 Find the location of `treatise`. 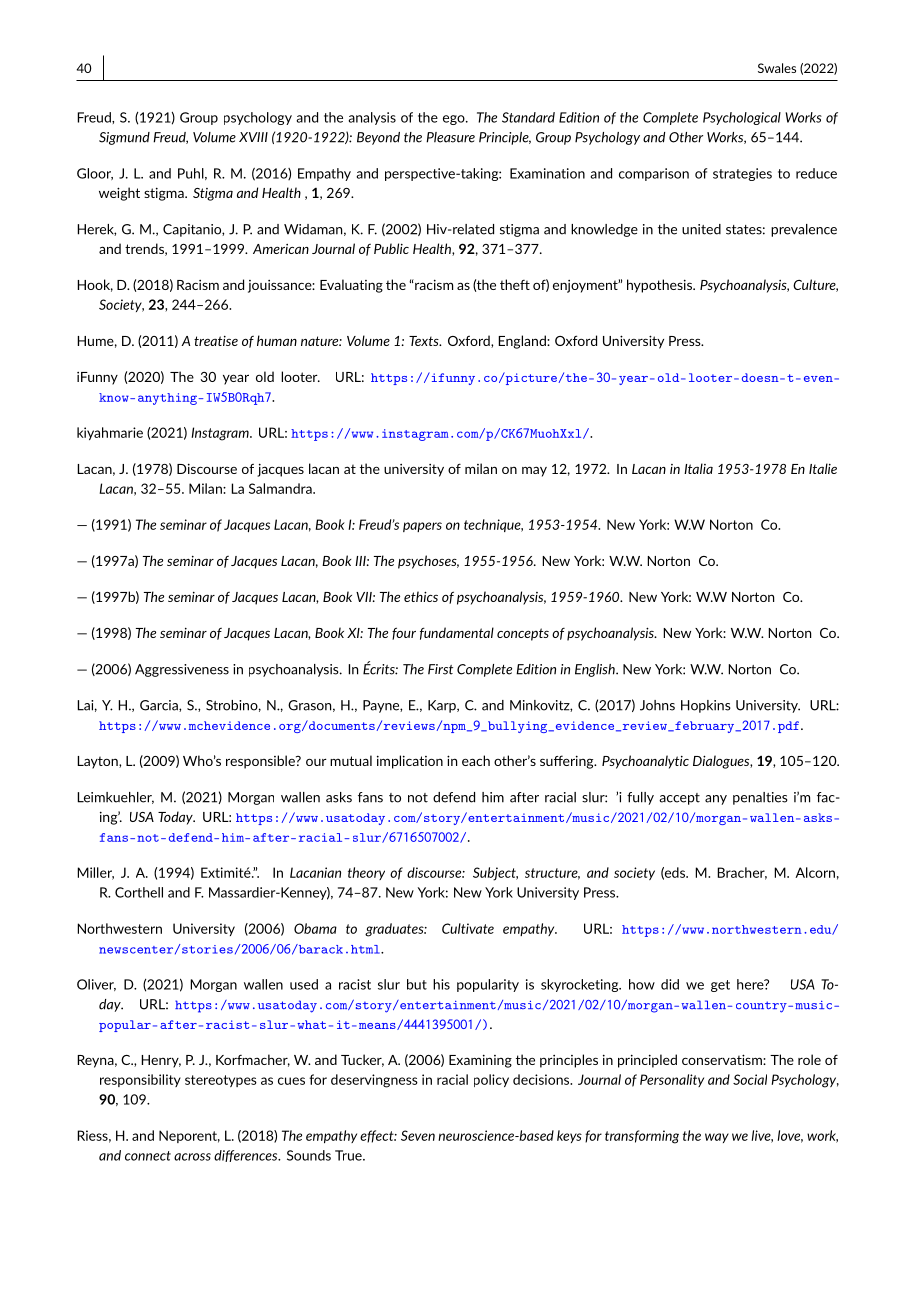

treatise is located at coordinates (216, 341).
